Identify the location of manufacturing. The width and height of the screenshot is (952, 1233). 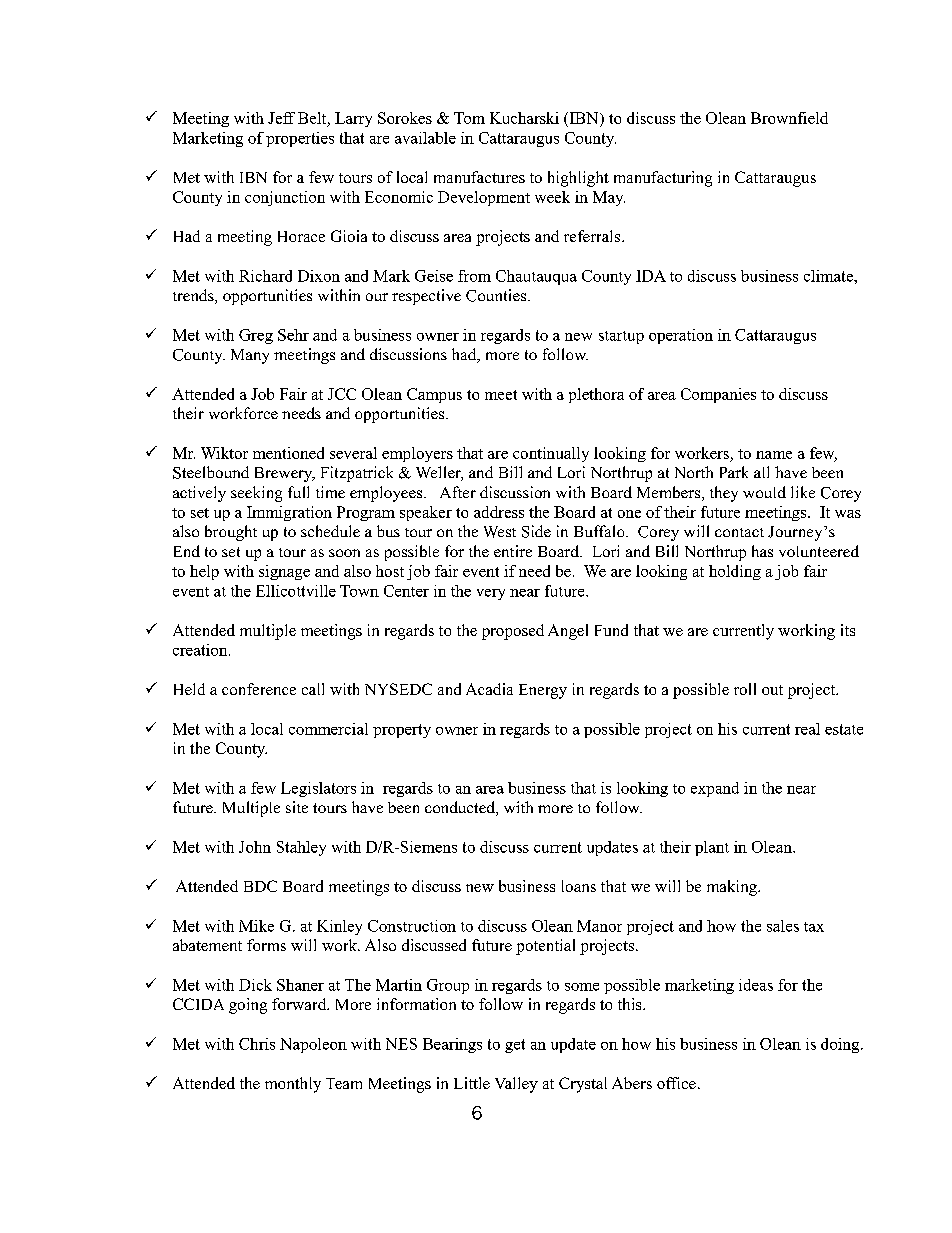
(663, 179).
